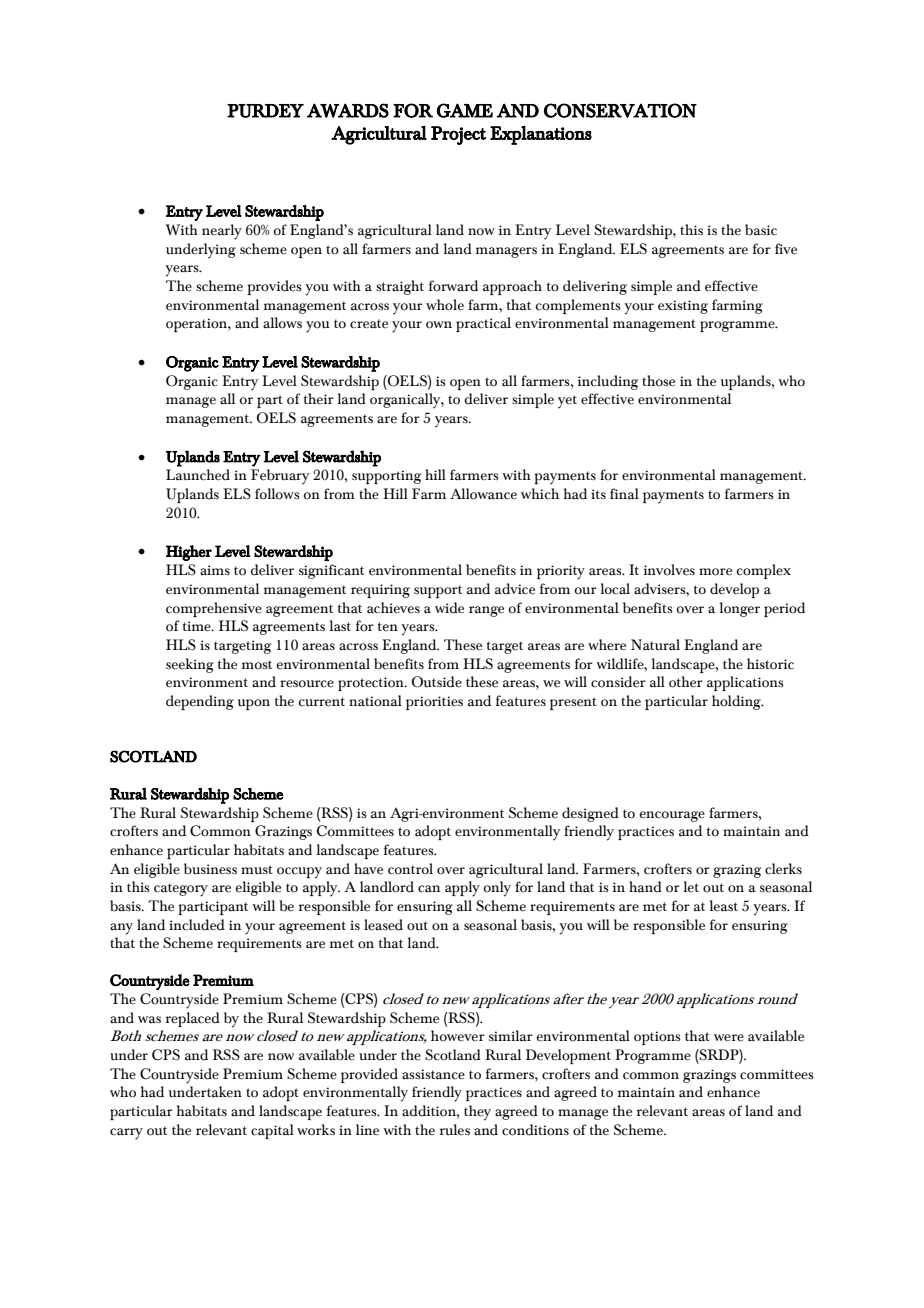 This document has height=1308, width=924. What do you see at coordinates (715, 572) in the document?
I see `more` at bounding box center [715, 572].
